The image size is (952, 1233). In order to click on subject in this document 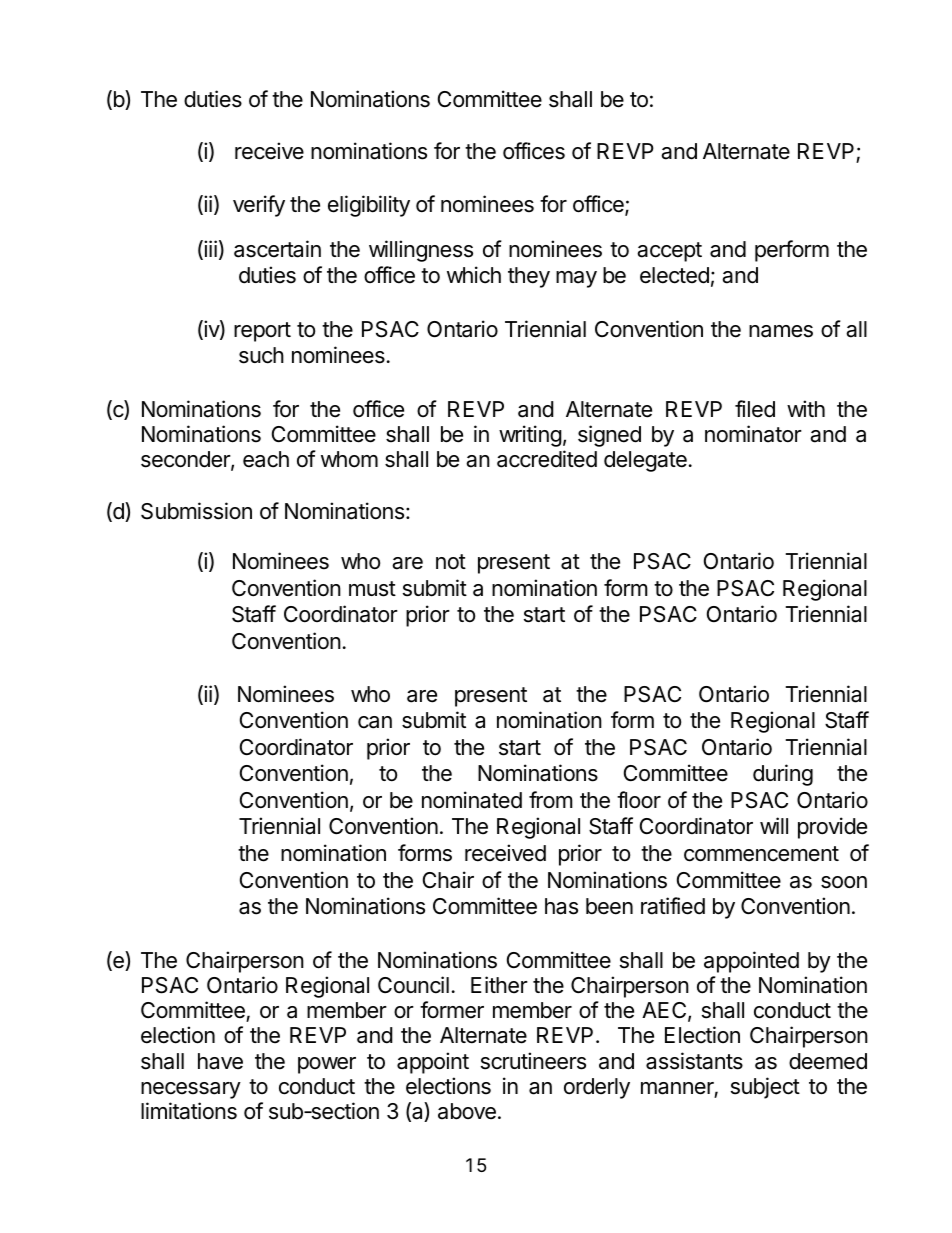, I will do `click(765, 1088)`.
